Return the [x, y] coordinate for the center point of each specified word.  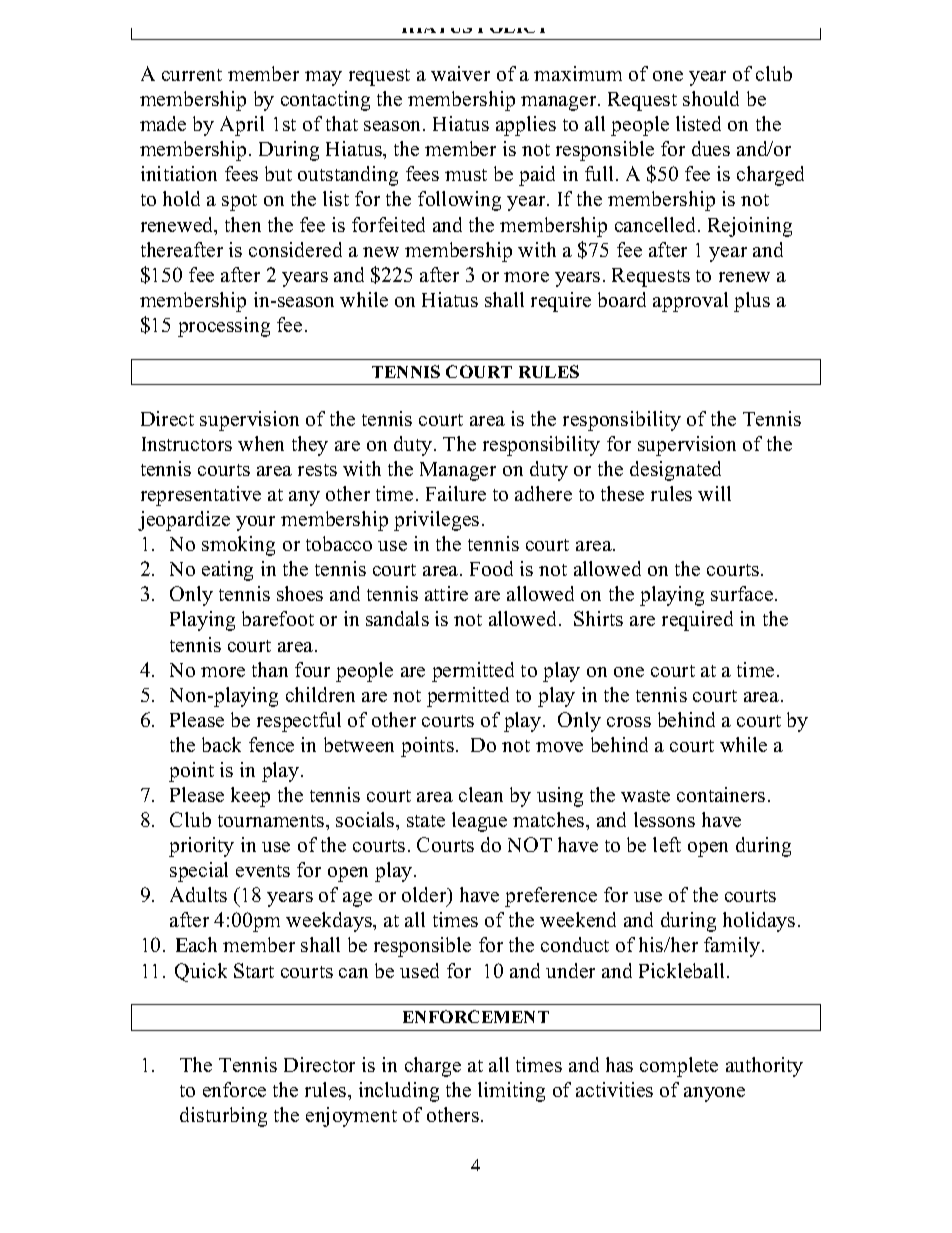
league [479, 822]
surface [743, 593]
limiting [511, 1092]
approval [690, 302]
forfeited [388, 224]
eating [227, 571]
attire [446, 593]
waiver [460, 73]
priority [201, 847]
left [667, 844]
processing [224, 327]
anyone [714, 1094]
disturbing [223, 1117]
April [242, 126]
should [711, 98]
